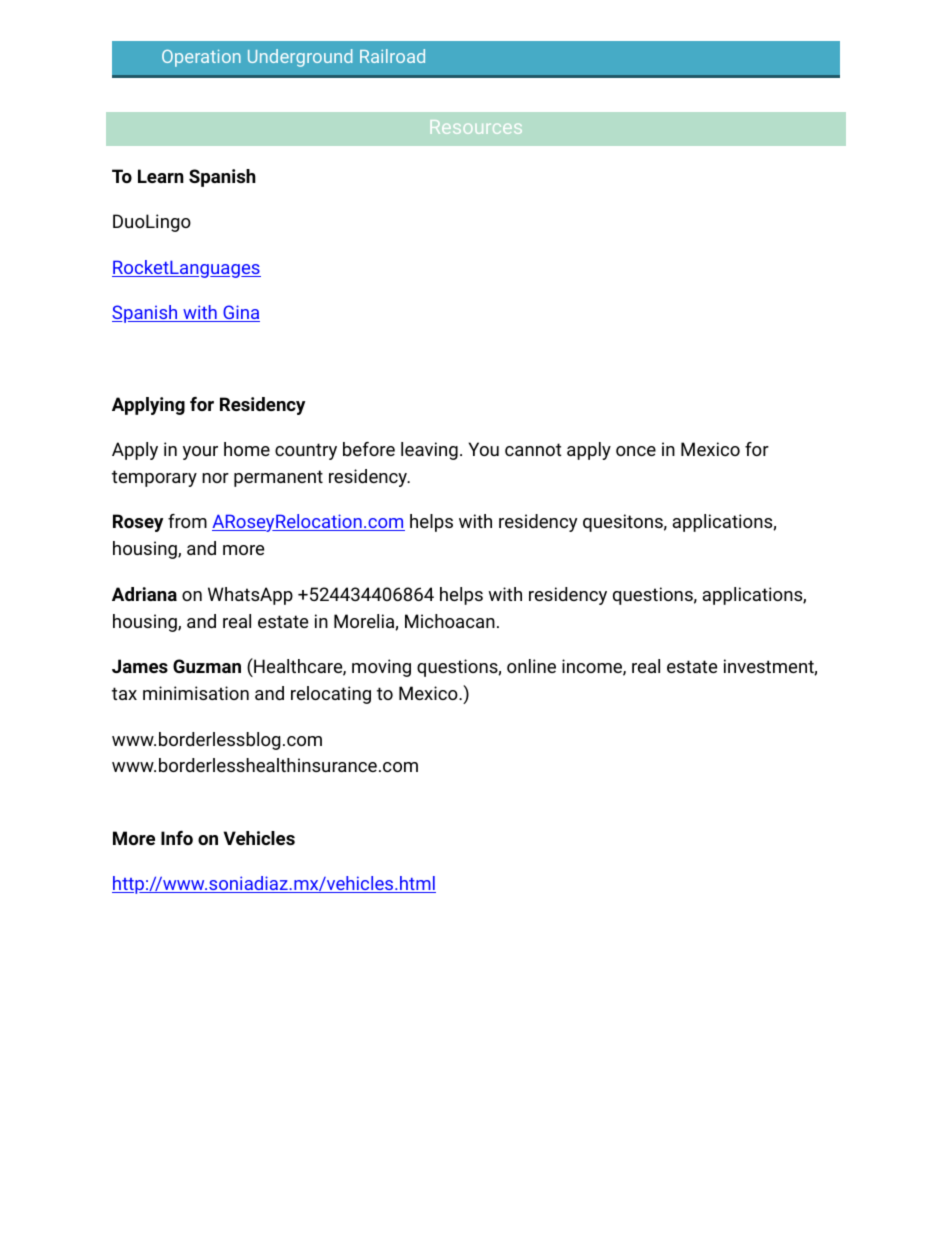  I want to click on Guzman, so click(207, 666).
